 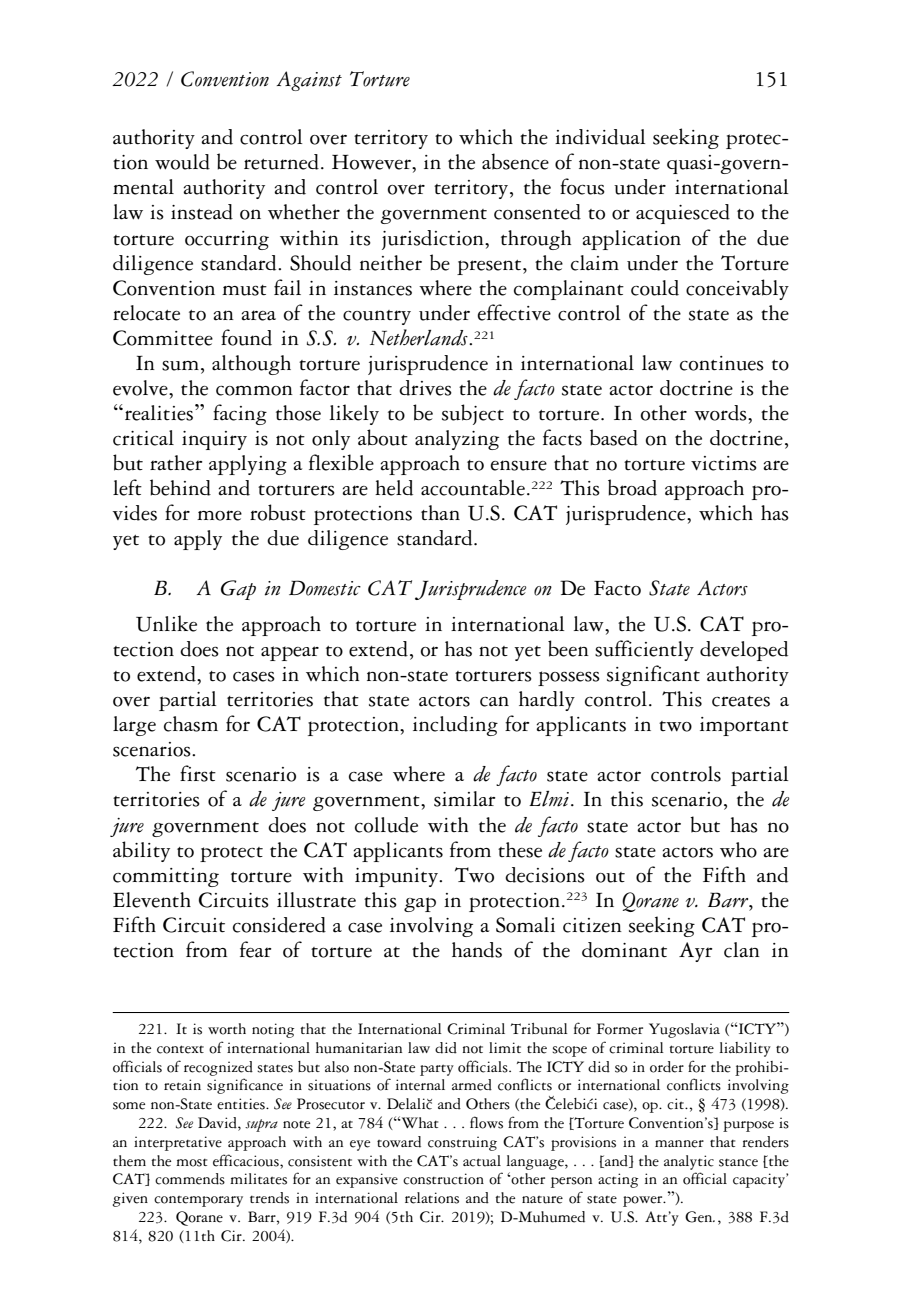 I want to click on most, so click(x=191, y=1163).
